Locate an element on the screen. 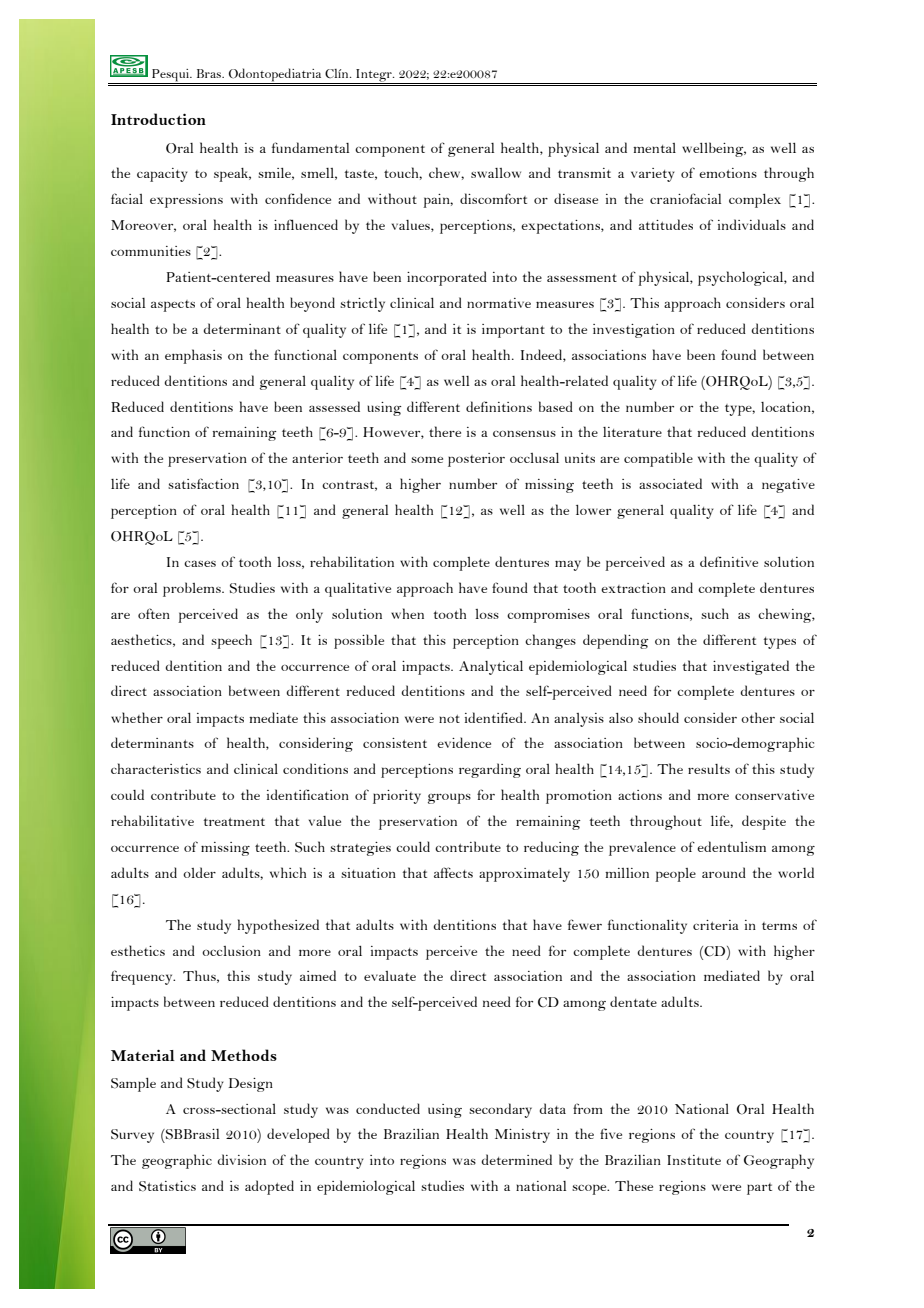  Institute is located at coordinates (694, 1160).
